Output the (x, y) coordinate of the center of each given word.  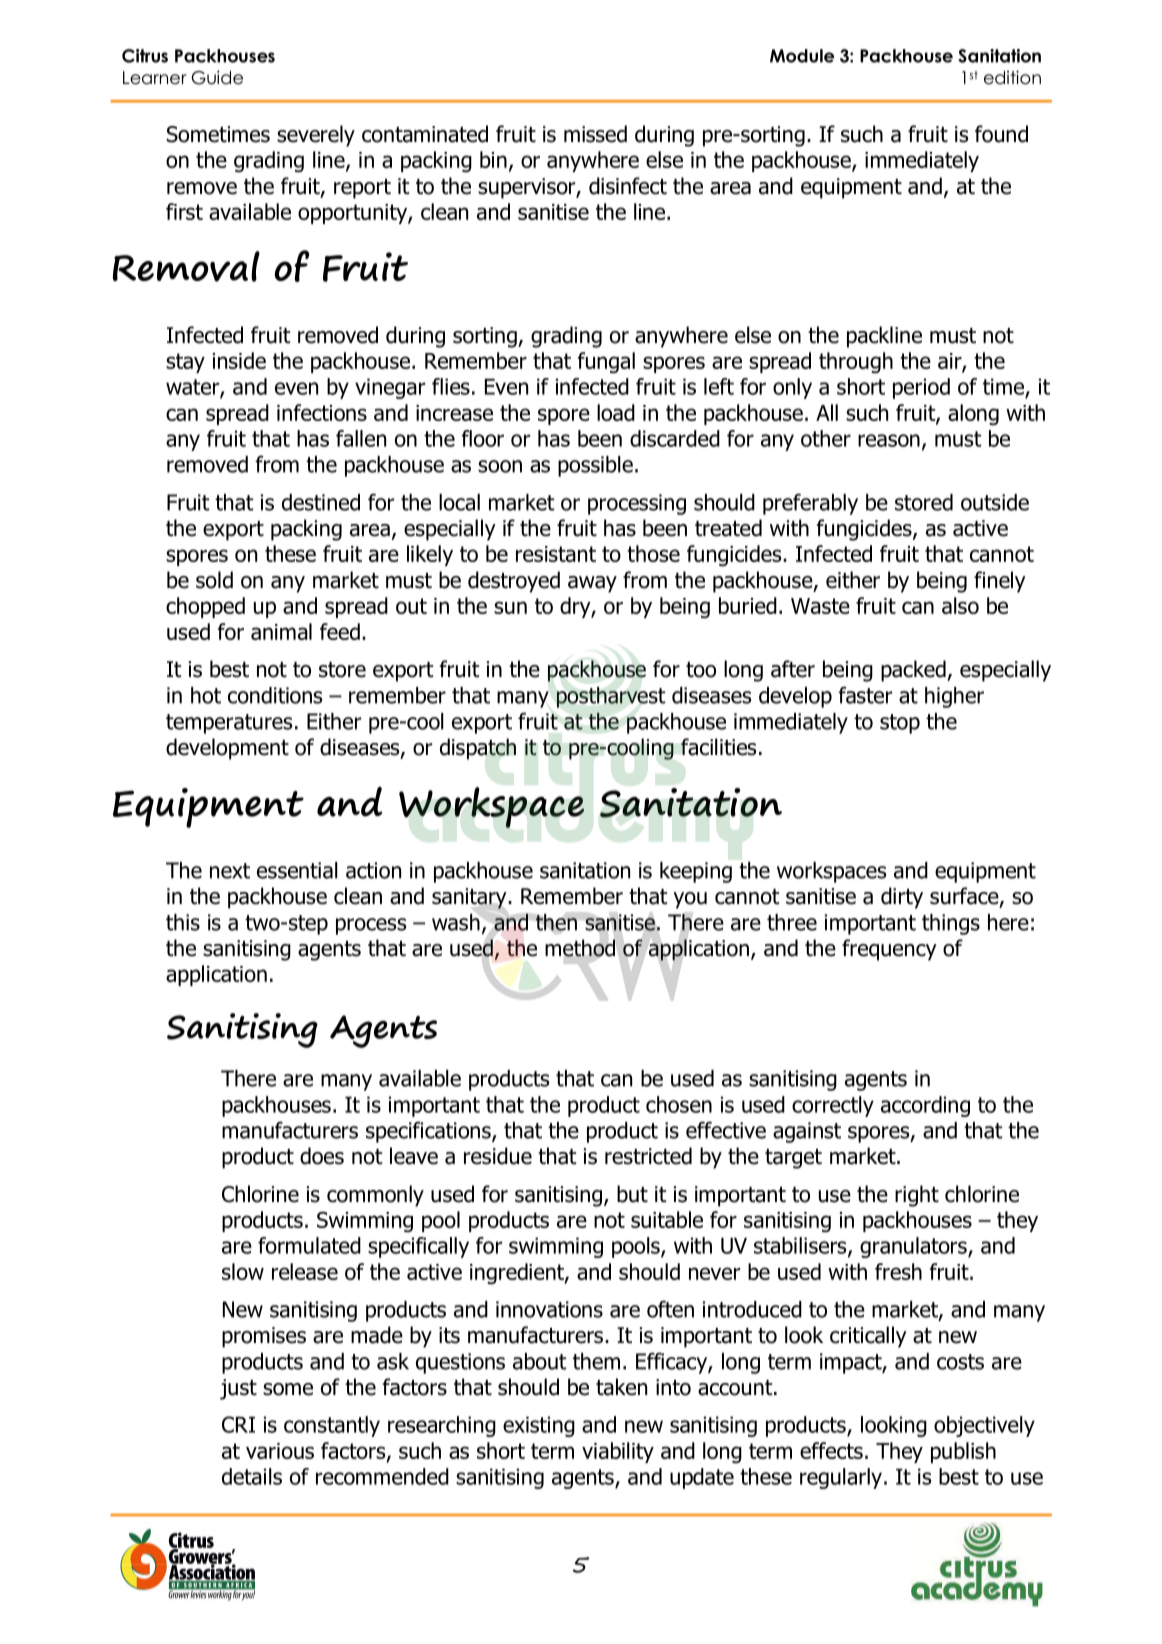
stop (900, 724)
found (1001, 134)
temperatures (229, 724)
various (280, 1451)
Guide (217, 77)
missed (595, 134)
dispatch (478, 749)
